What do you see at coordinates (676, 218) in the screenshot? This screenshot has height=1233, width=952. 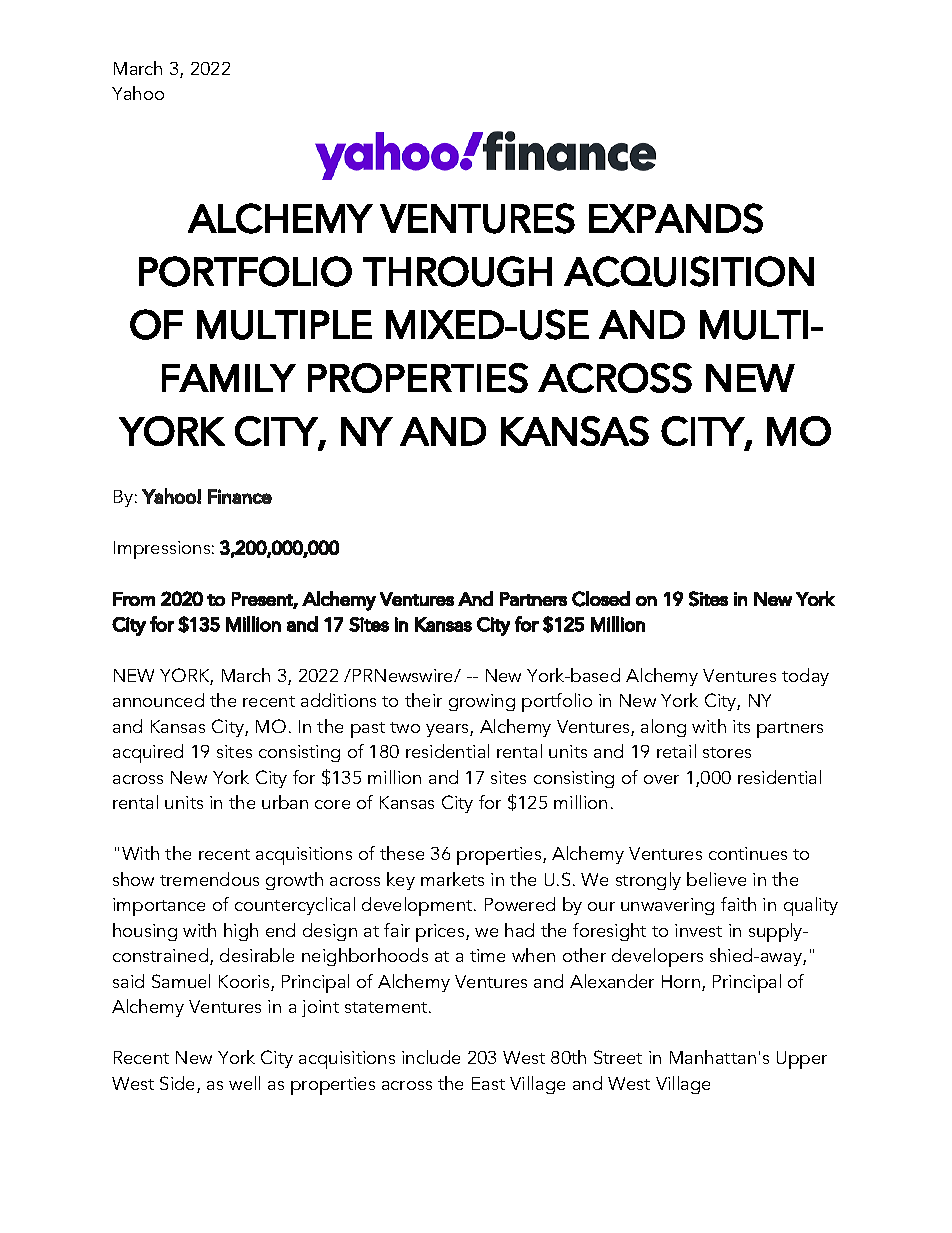 I see `EXPANDS` at bounding box center [676, 218].
